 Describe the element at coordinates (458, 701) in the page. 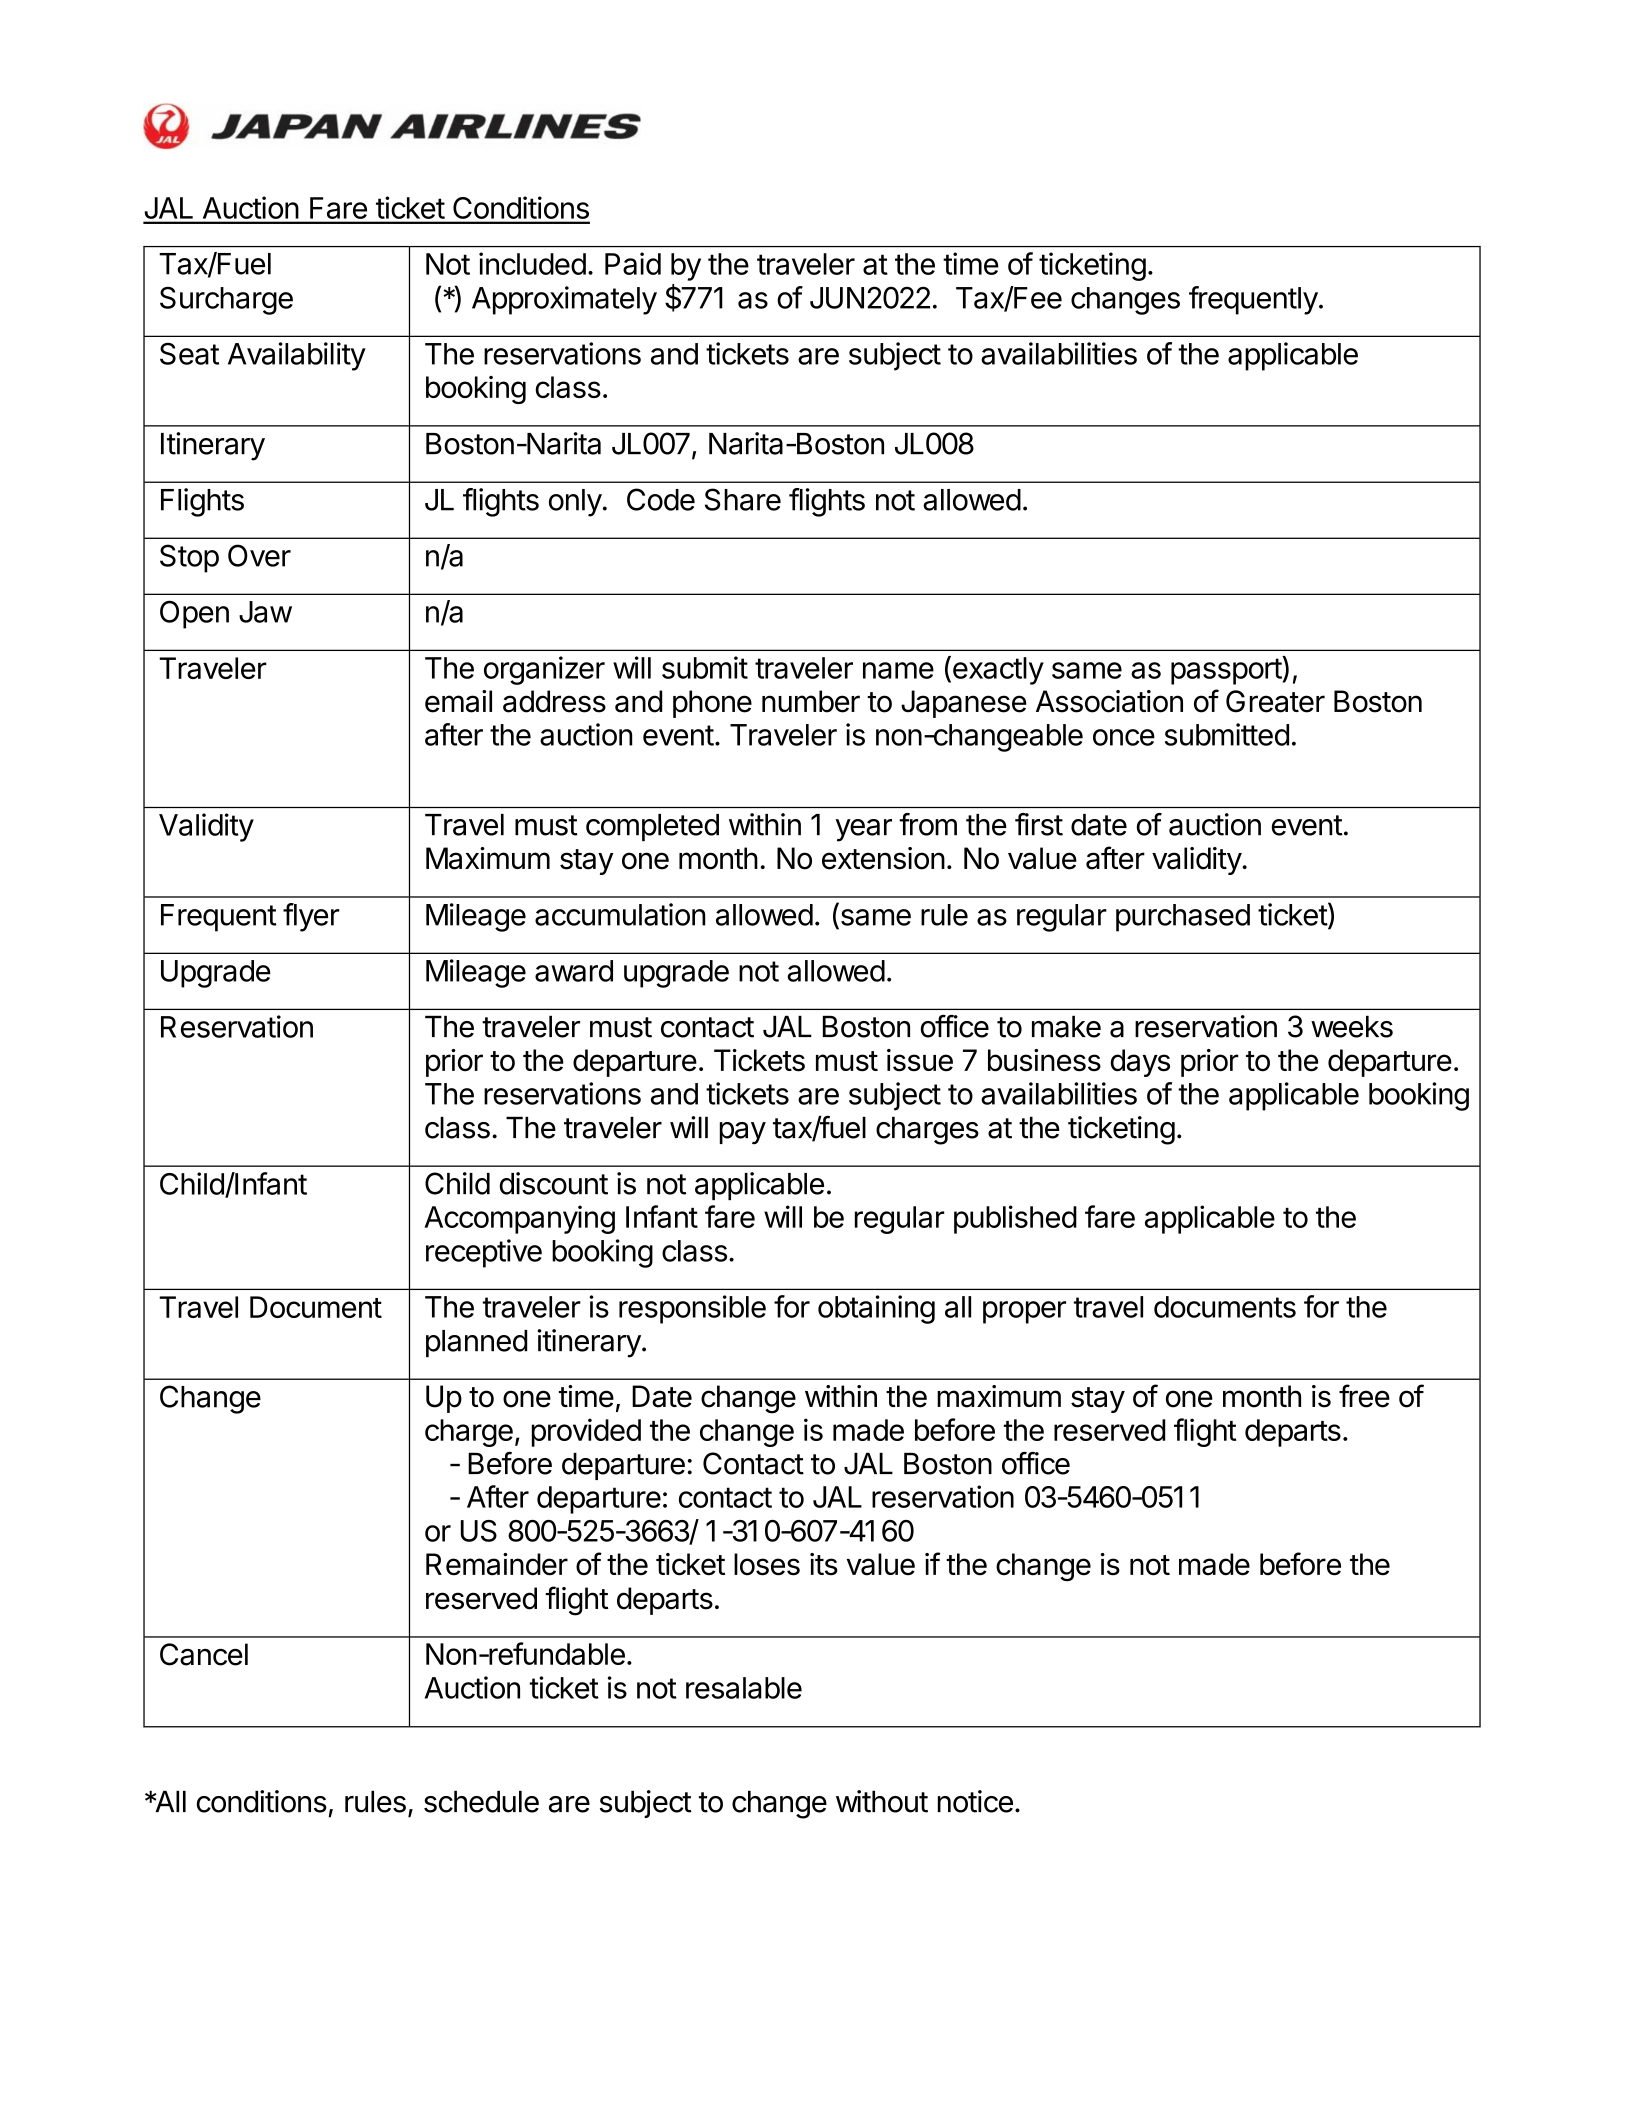

I see `email` at that location.
